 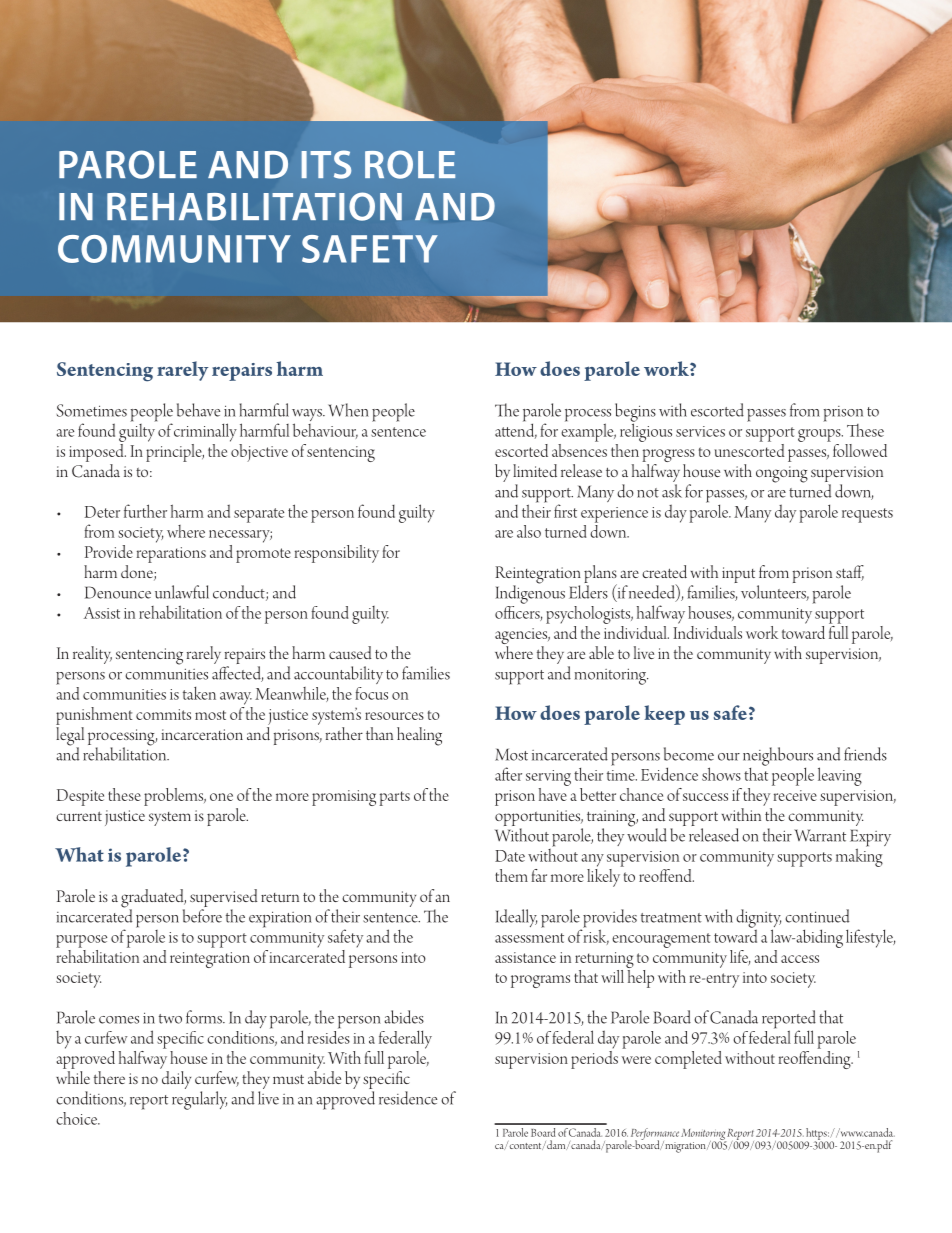 I want to click on Indigenous, so click(x=530, y=593).
